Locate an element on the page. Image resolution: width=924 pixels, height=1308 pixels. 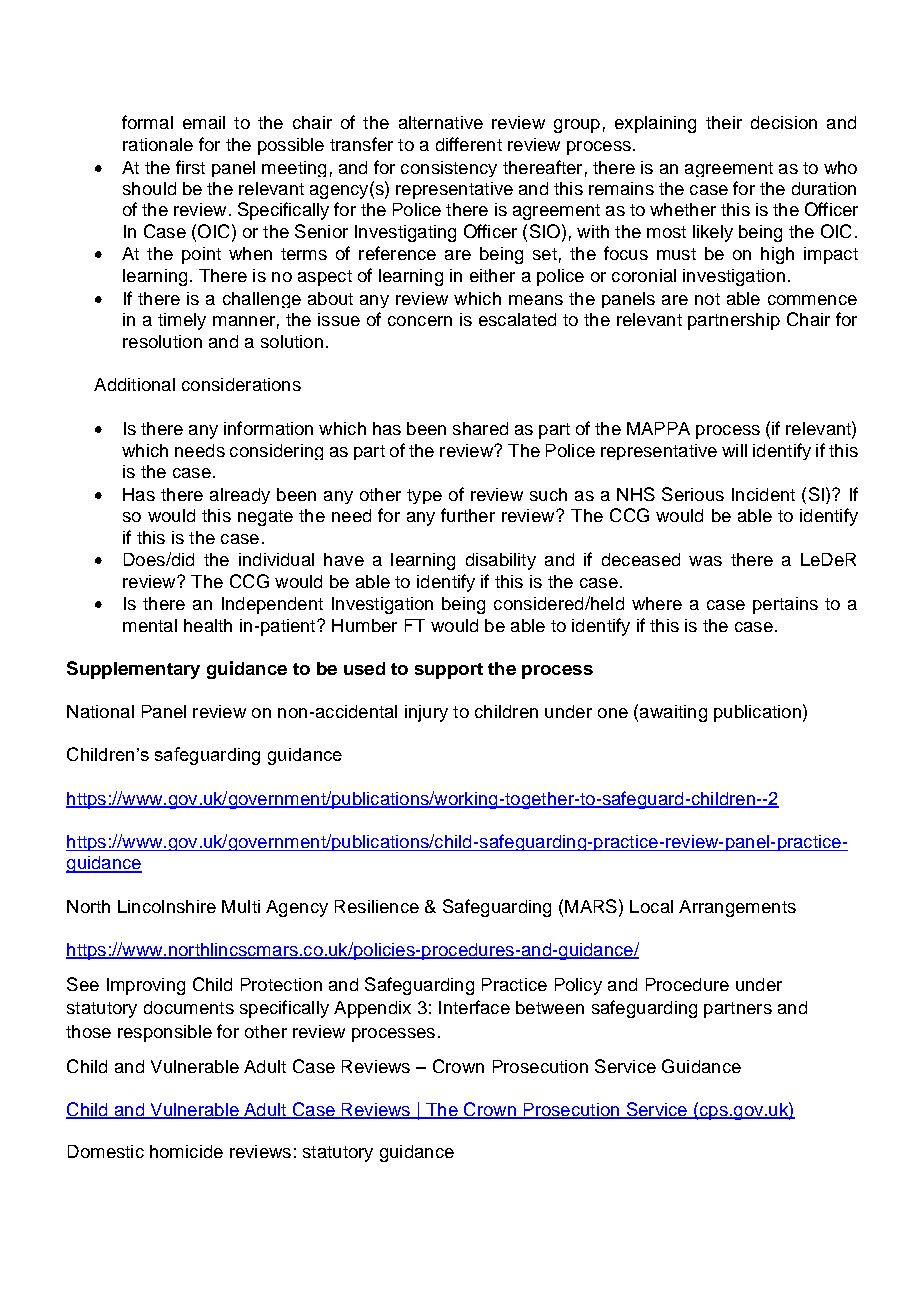
injury is located at coordinates (426, 713).
